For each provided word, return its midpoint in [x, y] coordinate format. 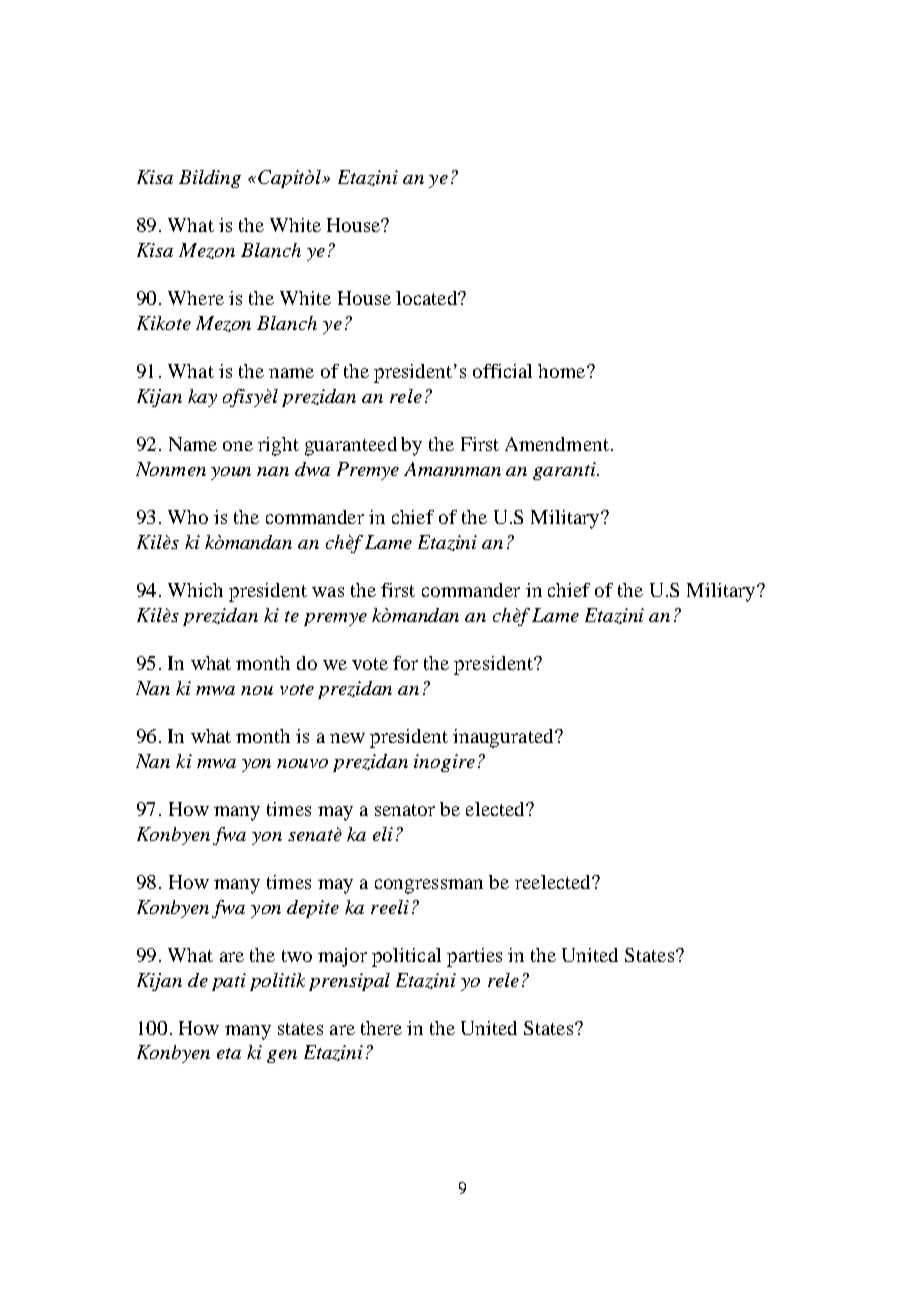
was [328, 592]
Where [196, 298]
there [381, 1028]
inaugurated [504, 738]
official [502, 371]
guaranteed [351, 446]
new [347, 738]
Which [195, 590]
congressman [429, 886]
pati [229, 982]
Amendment [557, 444]
